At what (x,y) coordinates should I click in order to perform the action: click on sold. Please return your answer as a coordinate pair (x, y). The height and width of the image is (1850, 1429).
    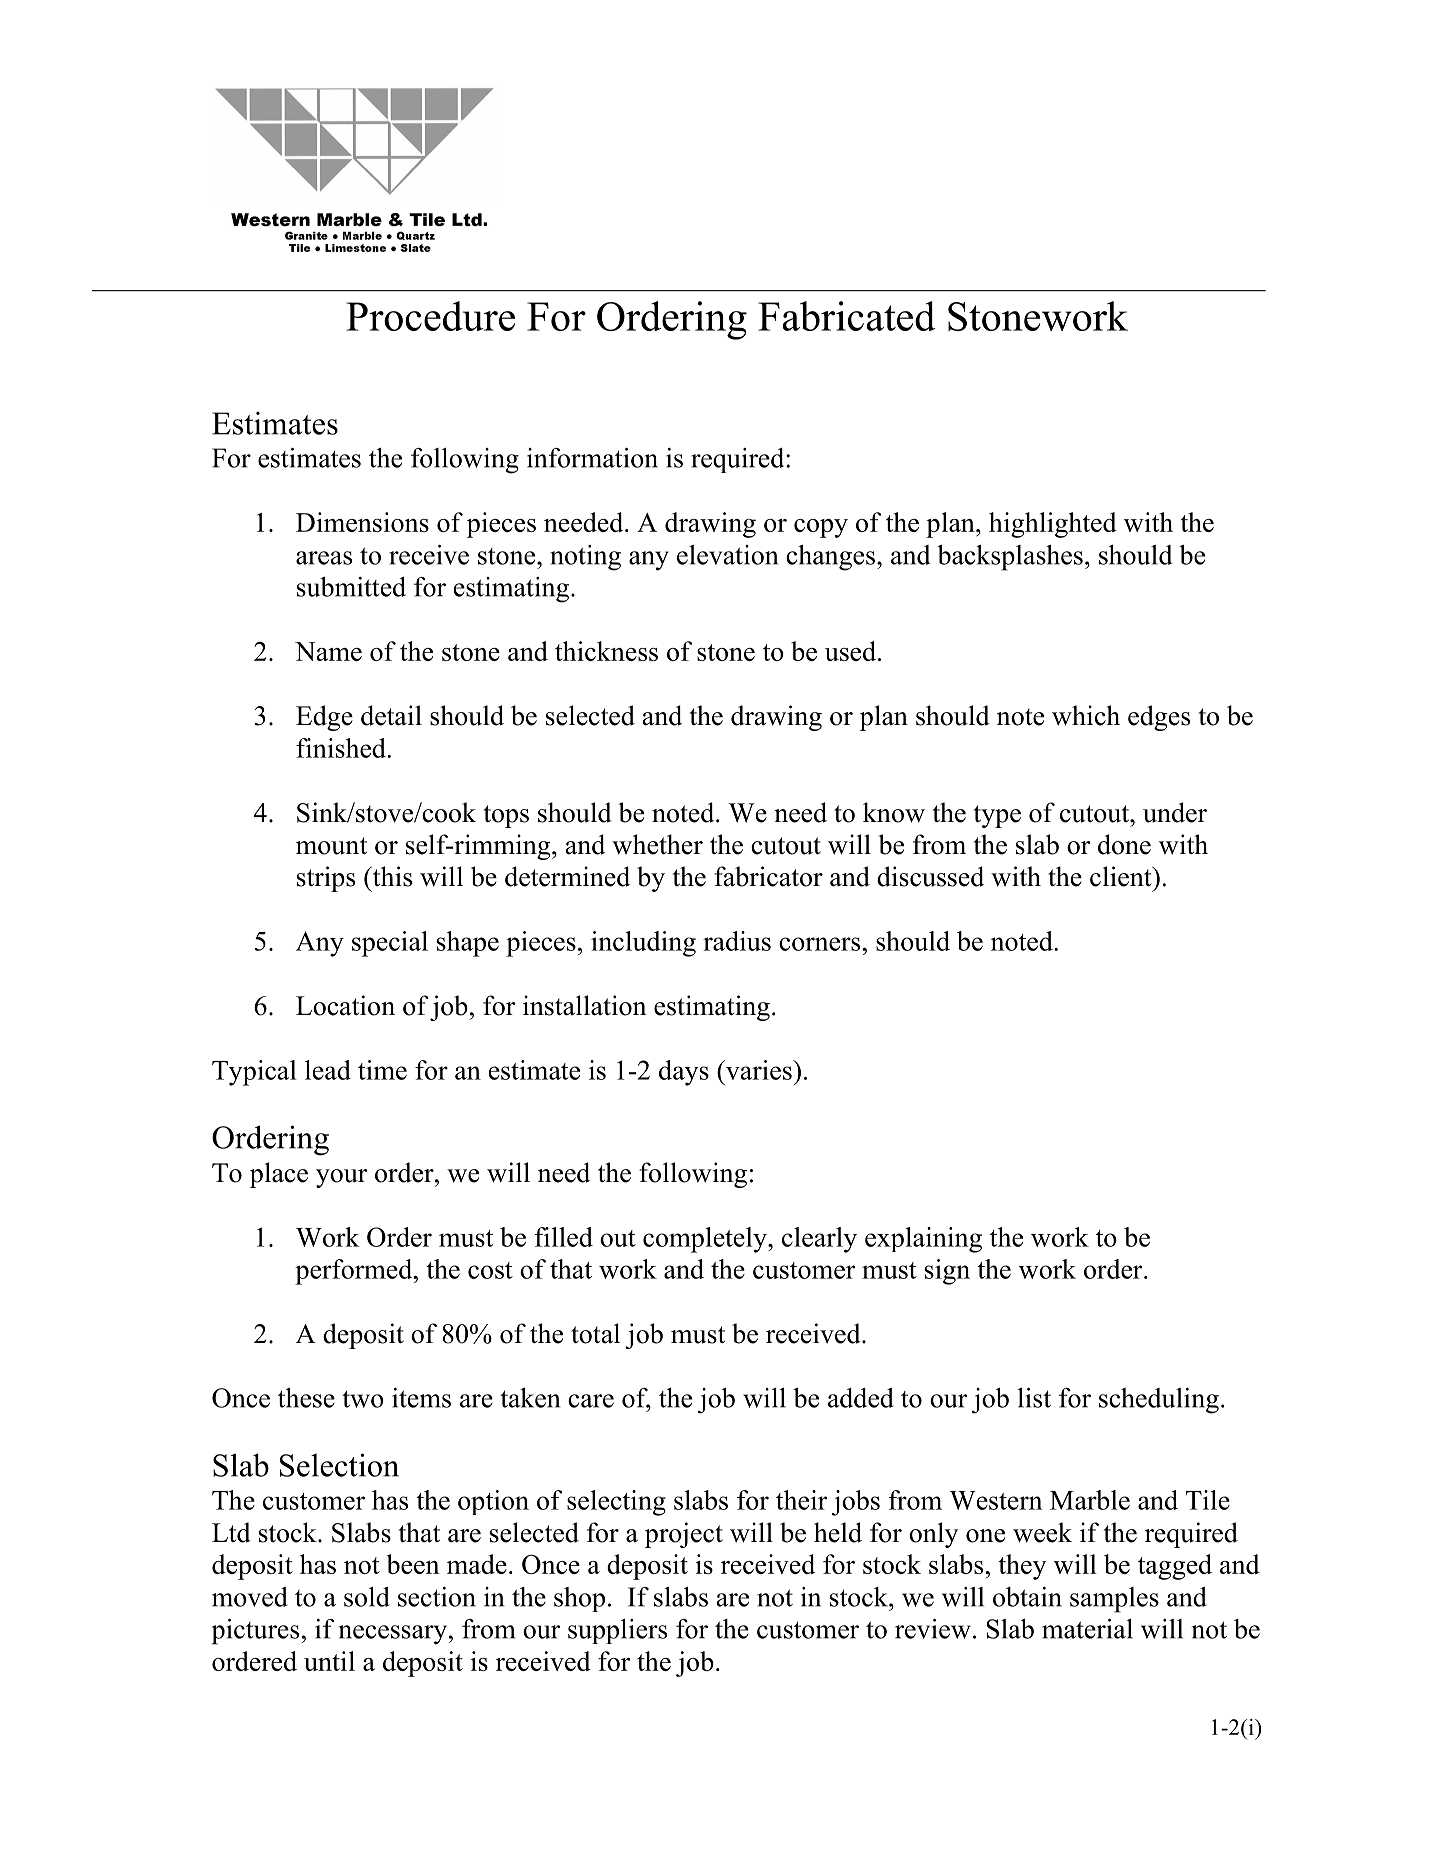
    Looking at the image, I should click on (367, 1597).
